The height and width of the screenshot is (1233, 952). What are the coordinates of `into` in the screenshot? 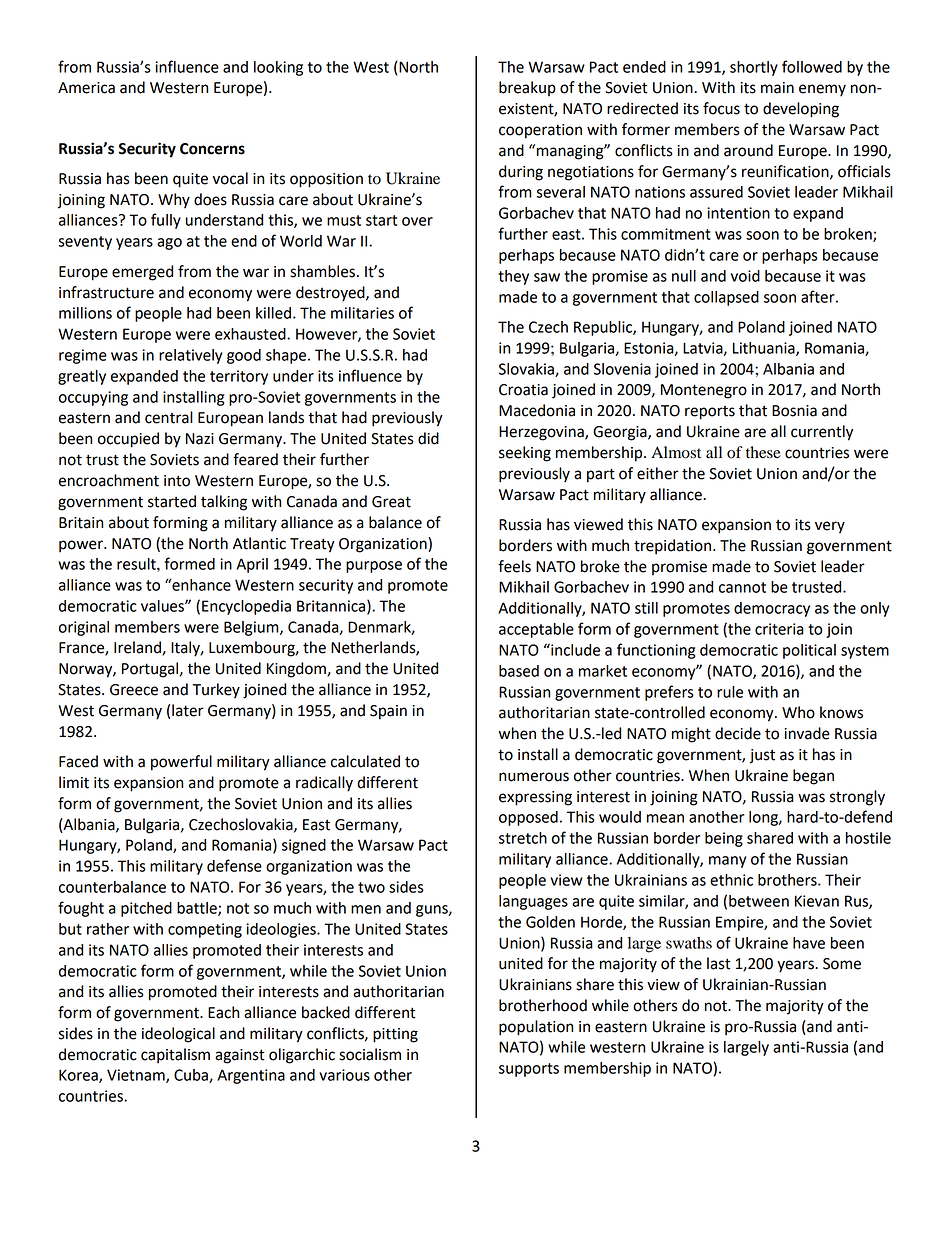 It's located at (177, 481).
